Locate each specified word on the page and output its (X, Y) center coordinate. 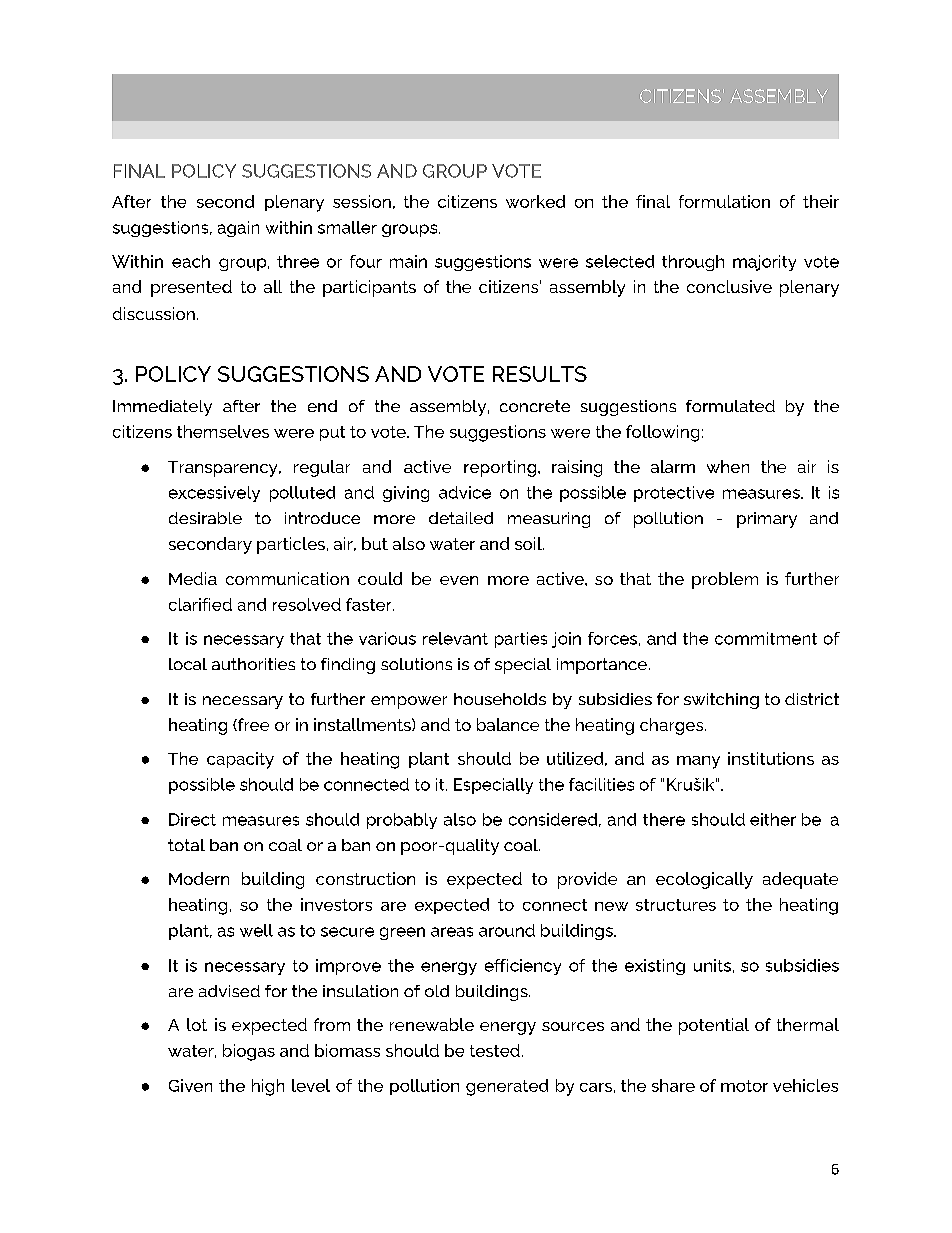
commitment (766, 638)
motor (744, 1086)
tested (495, 1050)
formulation (724, 201)
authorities (253, 664)
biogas (249, 1052)
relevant (455, 638)
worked (535, 201)
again (238, 229)
